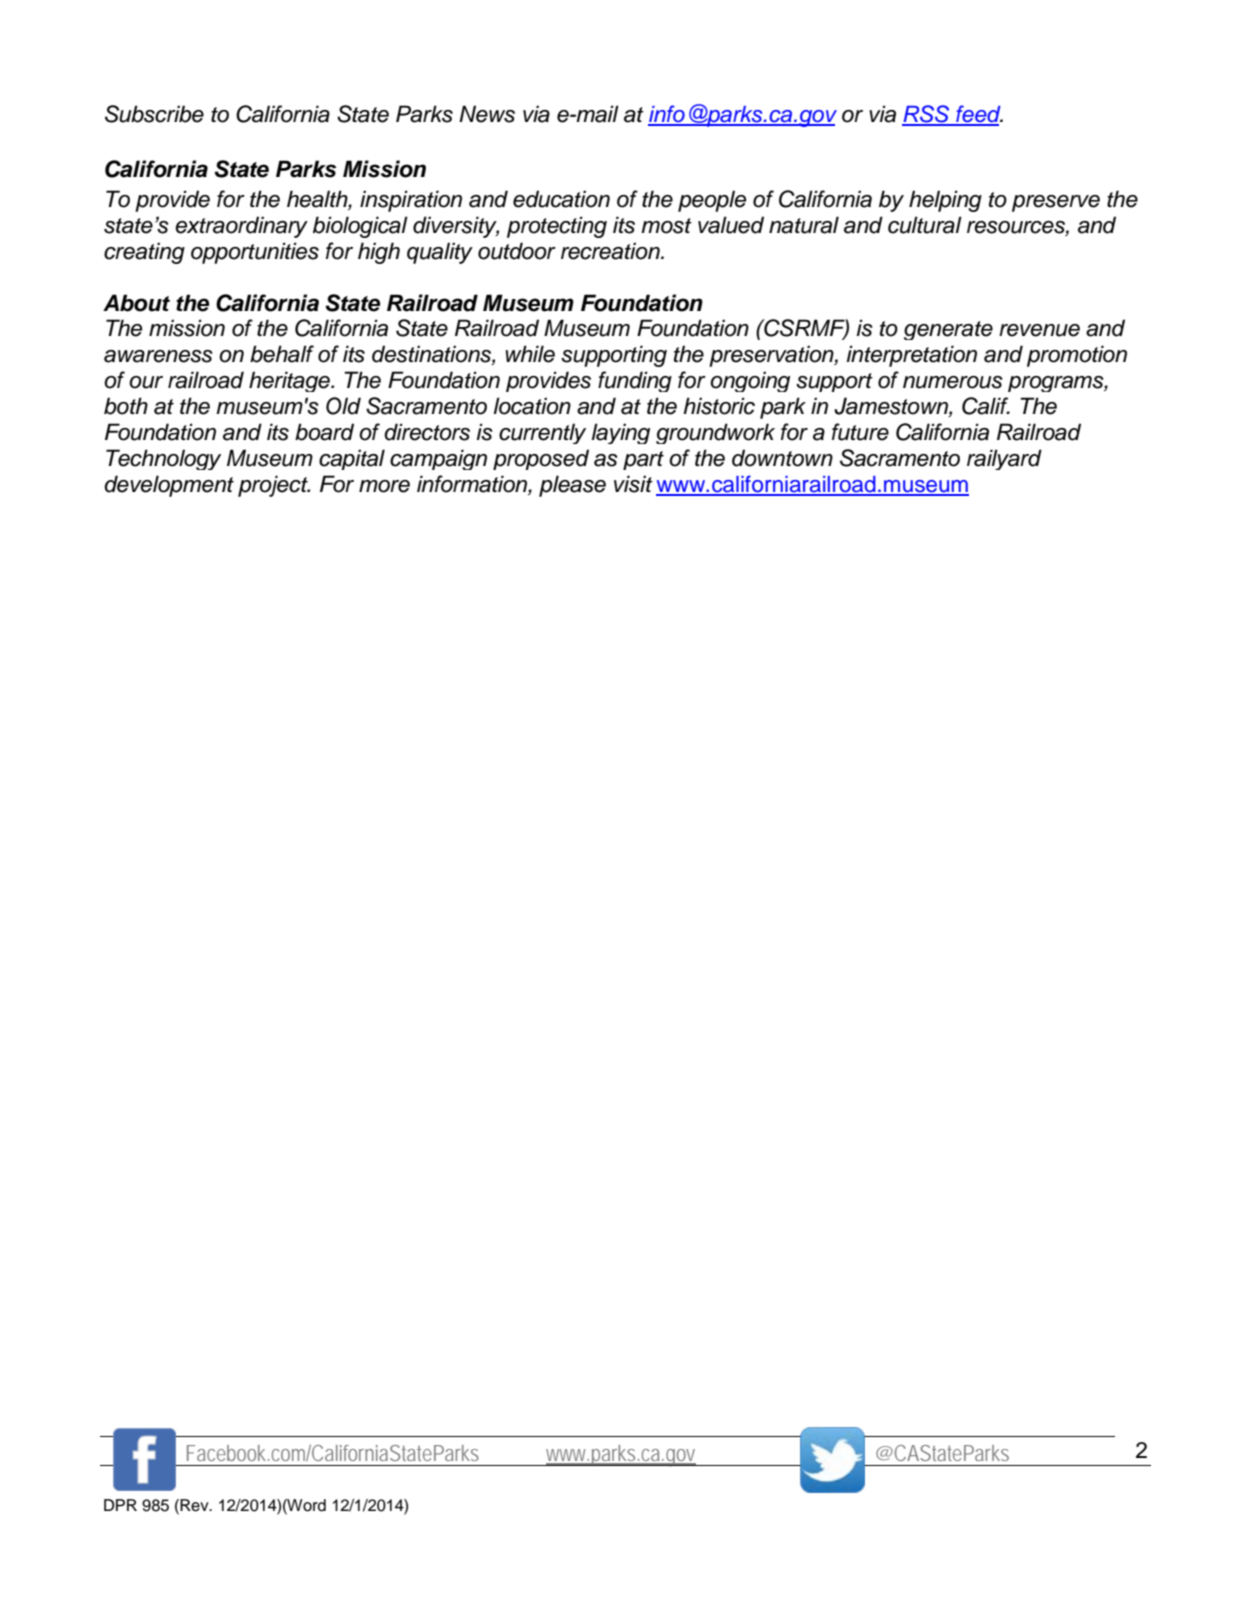 Image resolution: width=1251 pixels, height=1619 pixels. I want to click on please, so click(572, 486).
